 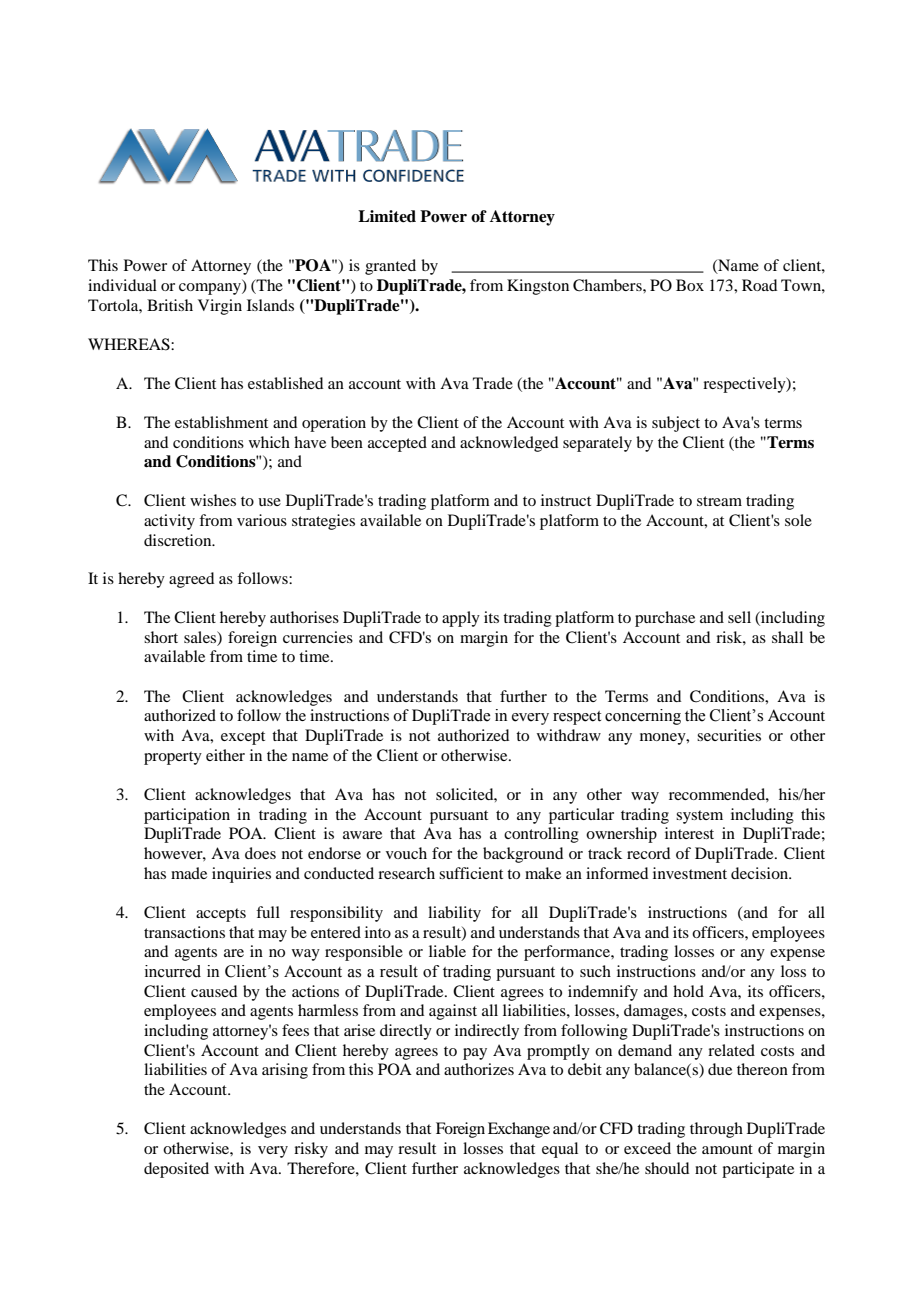 What do you see at coordinates (243, 738) in the screenshot?
I see `except` at bounding box center [243, 738].
